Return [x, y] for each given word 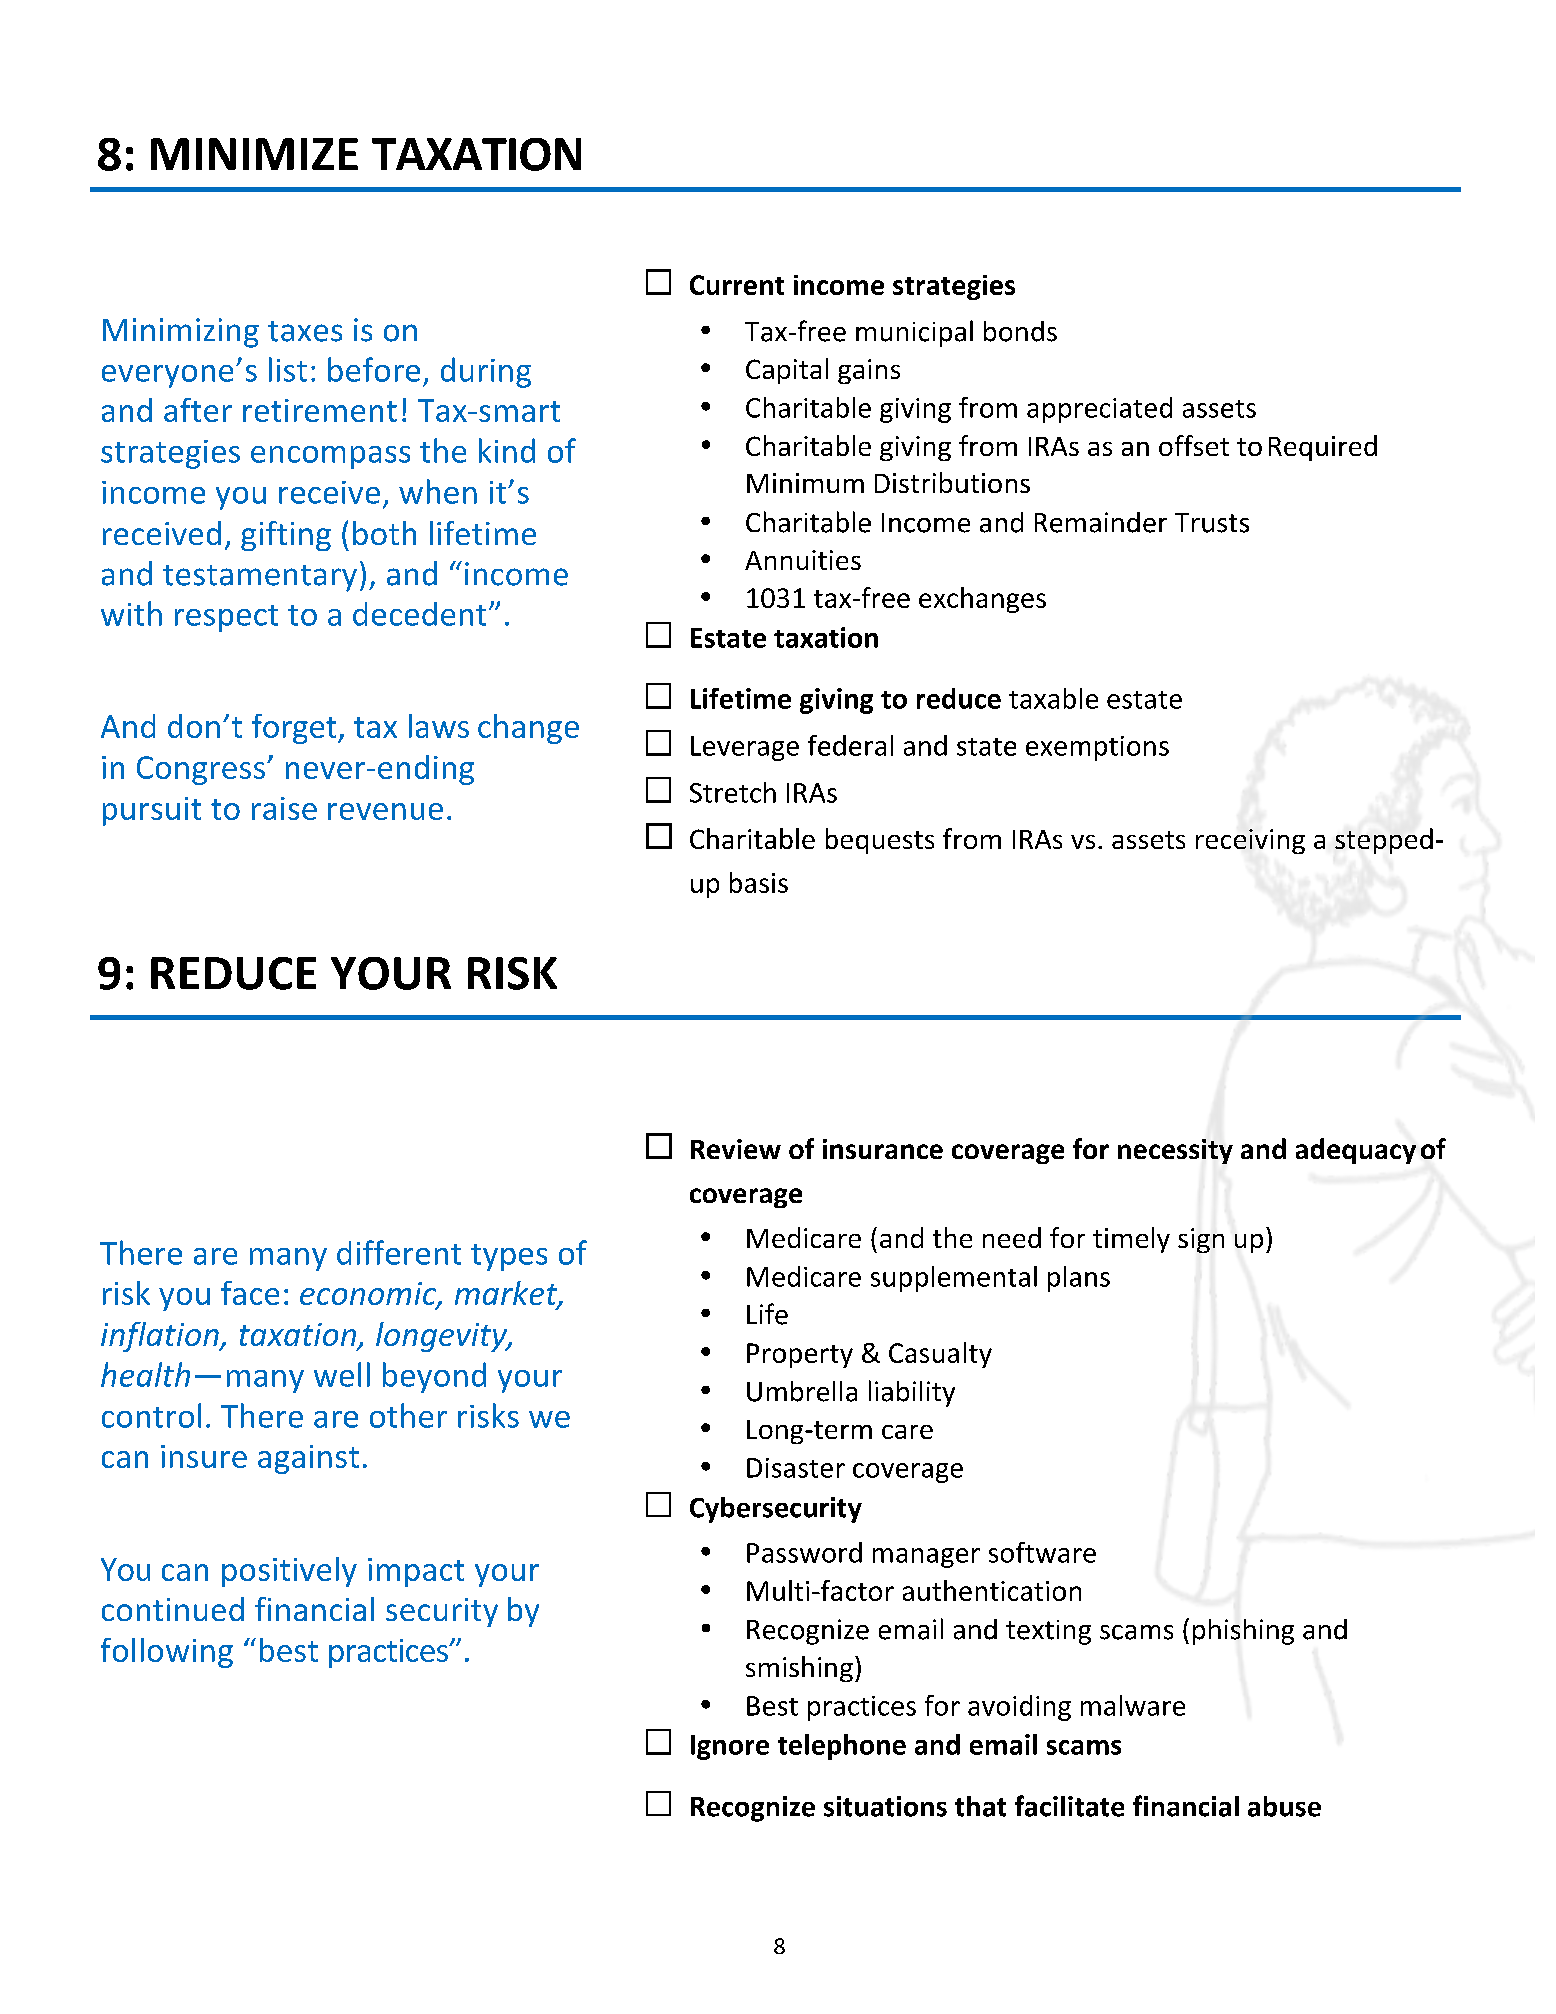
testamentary [260, 578]
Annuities [803, 560]
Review [736, 1149]
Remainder [1101, 522]
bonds [1020, 331]
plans [1079, 1279]
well [342, 1374]
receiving [1250, 841]
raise [284, 808]
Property [800, 1355]
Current [737, 285]
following [167, 1653]
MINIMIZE [254, 154]
